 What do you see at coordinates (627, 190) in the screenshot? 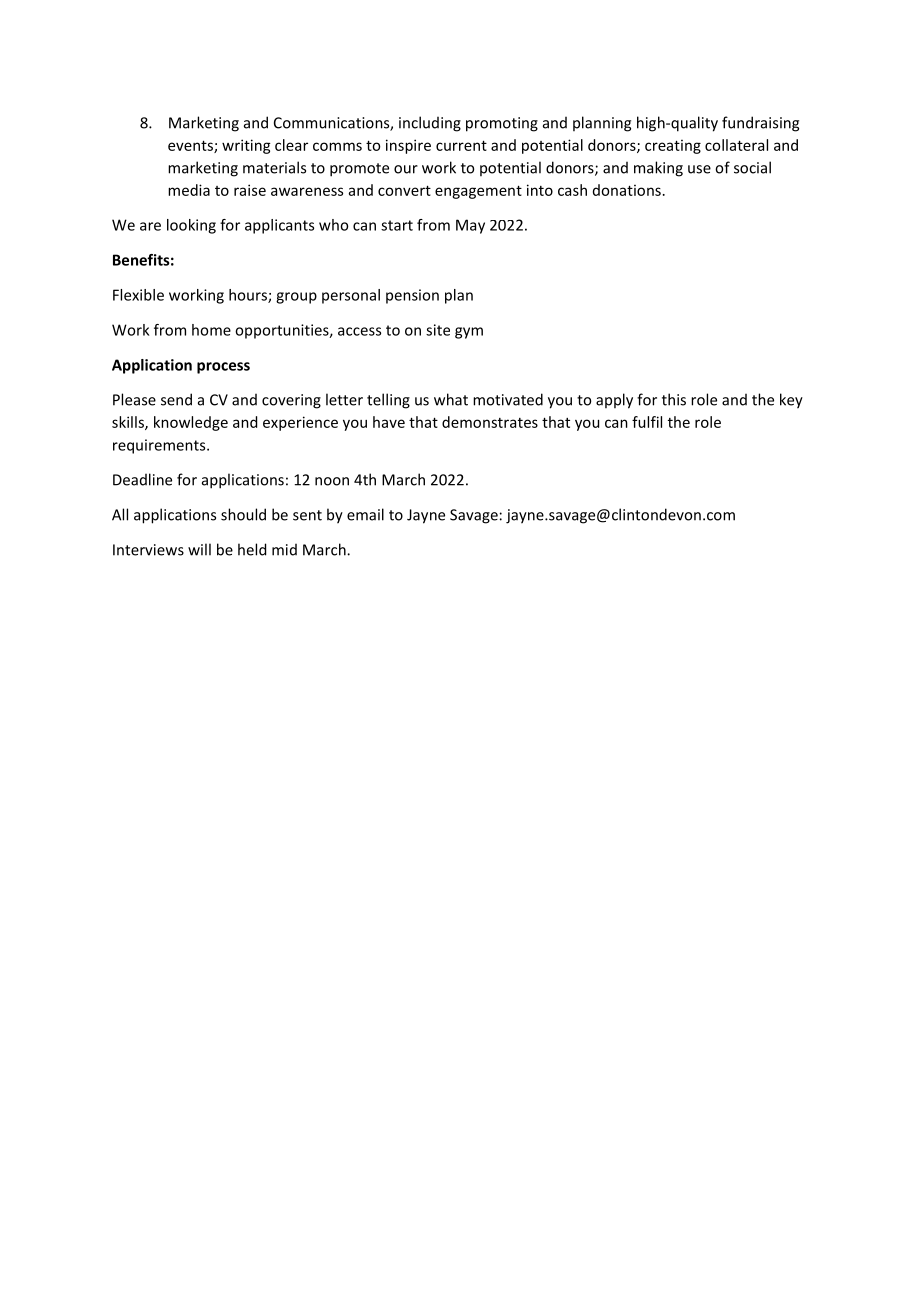
I see `donations` at bounding box center [627, 190].
